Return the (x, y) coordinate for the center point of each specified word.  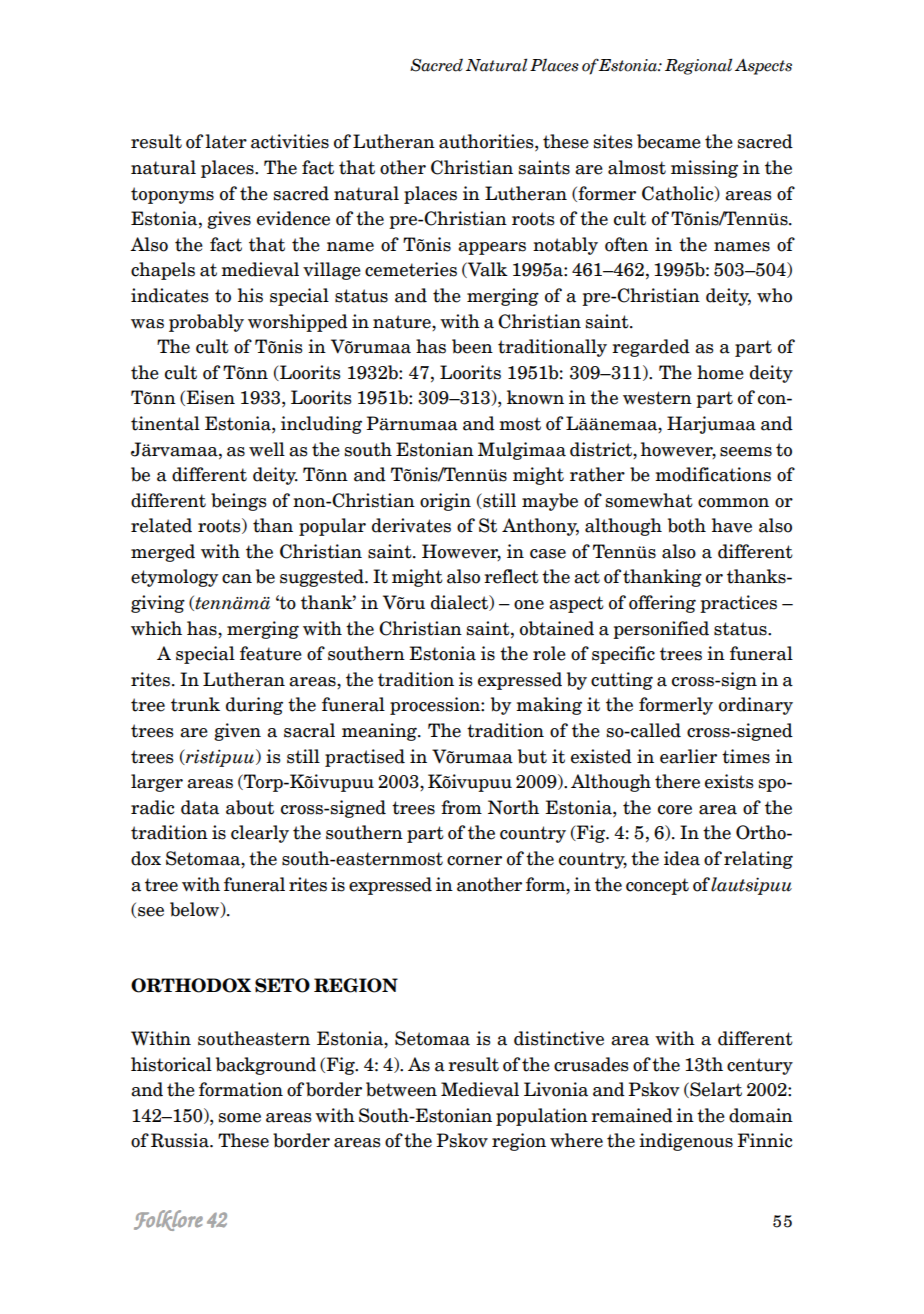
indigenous (686, 1142)
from (461, 807)
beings (239, 502)
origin (445, 502)
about (250, 807)
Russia (181, 1140)
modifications (713, 474)
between (401, 1089)
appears (492, 248)
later (226, 141)
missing (704, 169)
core (675, 810)
